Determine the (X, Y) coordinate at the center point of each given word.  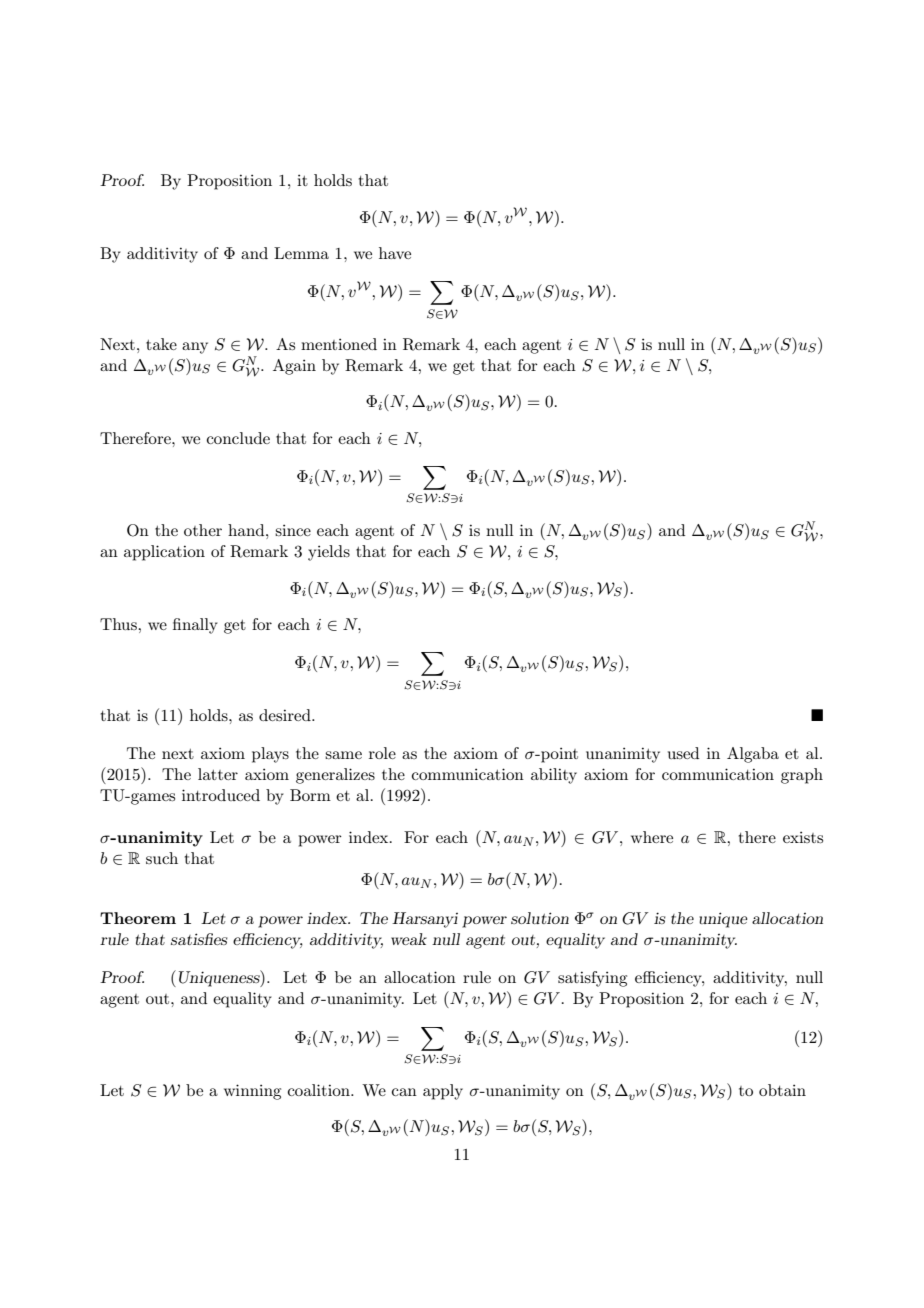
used (683, 753)
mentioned (339, 344)
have (395, 253)
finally (195, 626)
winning (252, 1092)
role (382, 753)
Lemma (301, 253)
